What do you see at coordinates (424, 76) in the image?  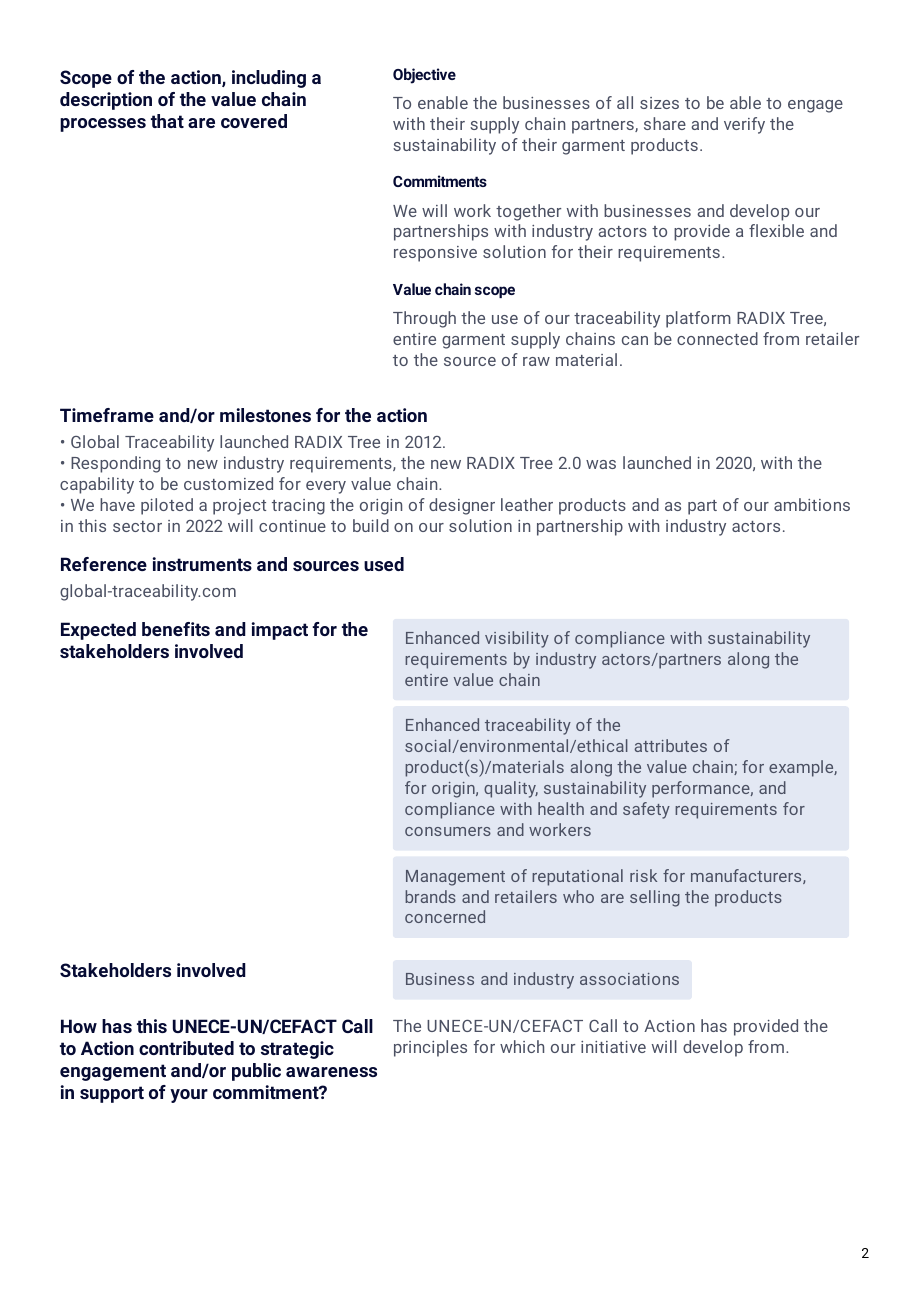 I see `Objective` at bounding box center [424, 76].
